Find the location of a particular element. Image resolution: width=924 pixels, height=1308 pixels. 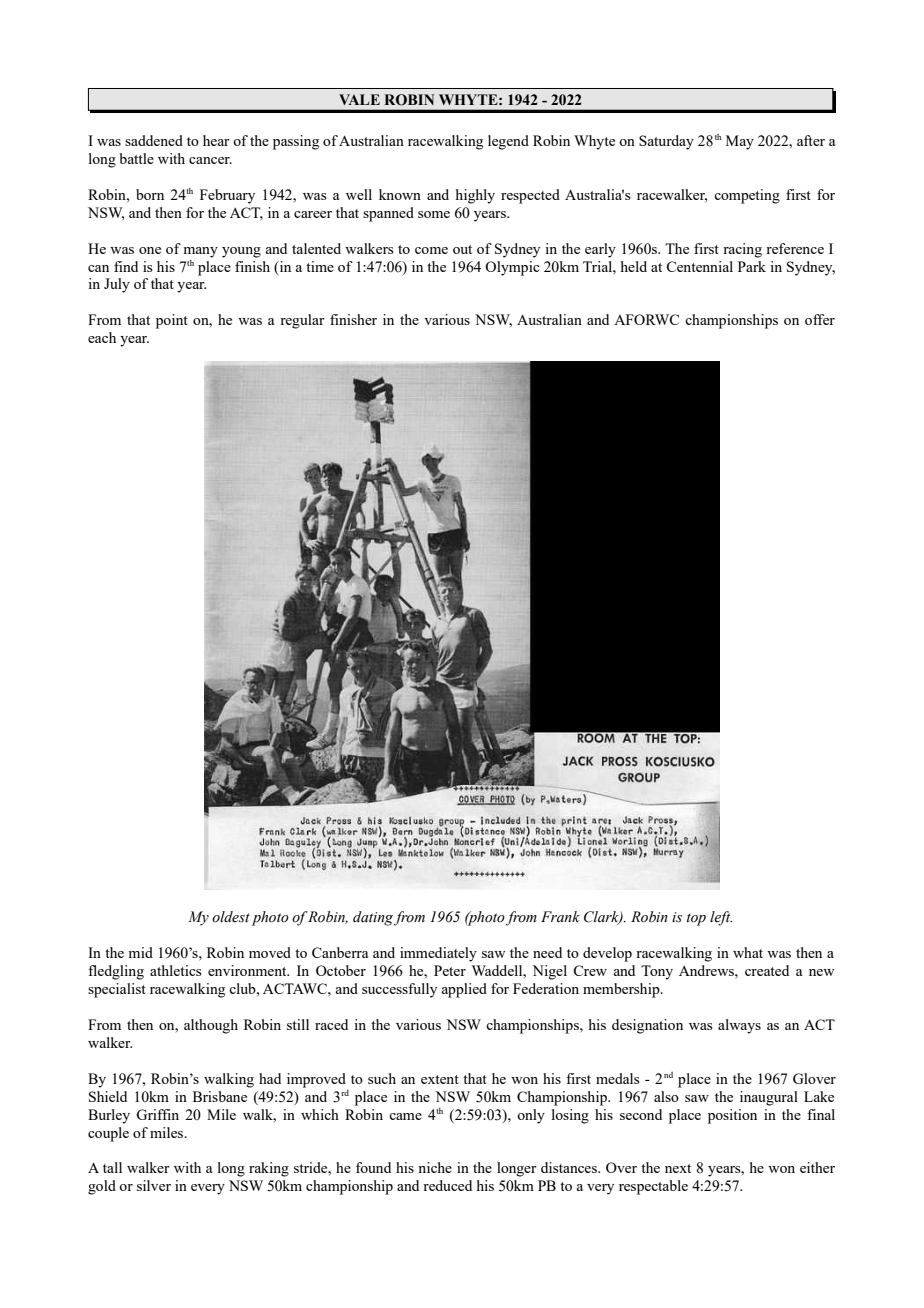

position is located at coordinates (732, 1116).
